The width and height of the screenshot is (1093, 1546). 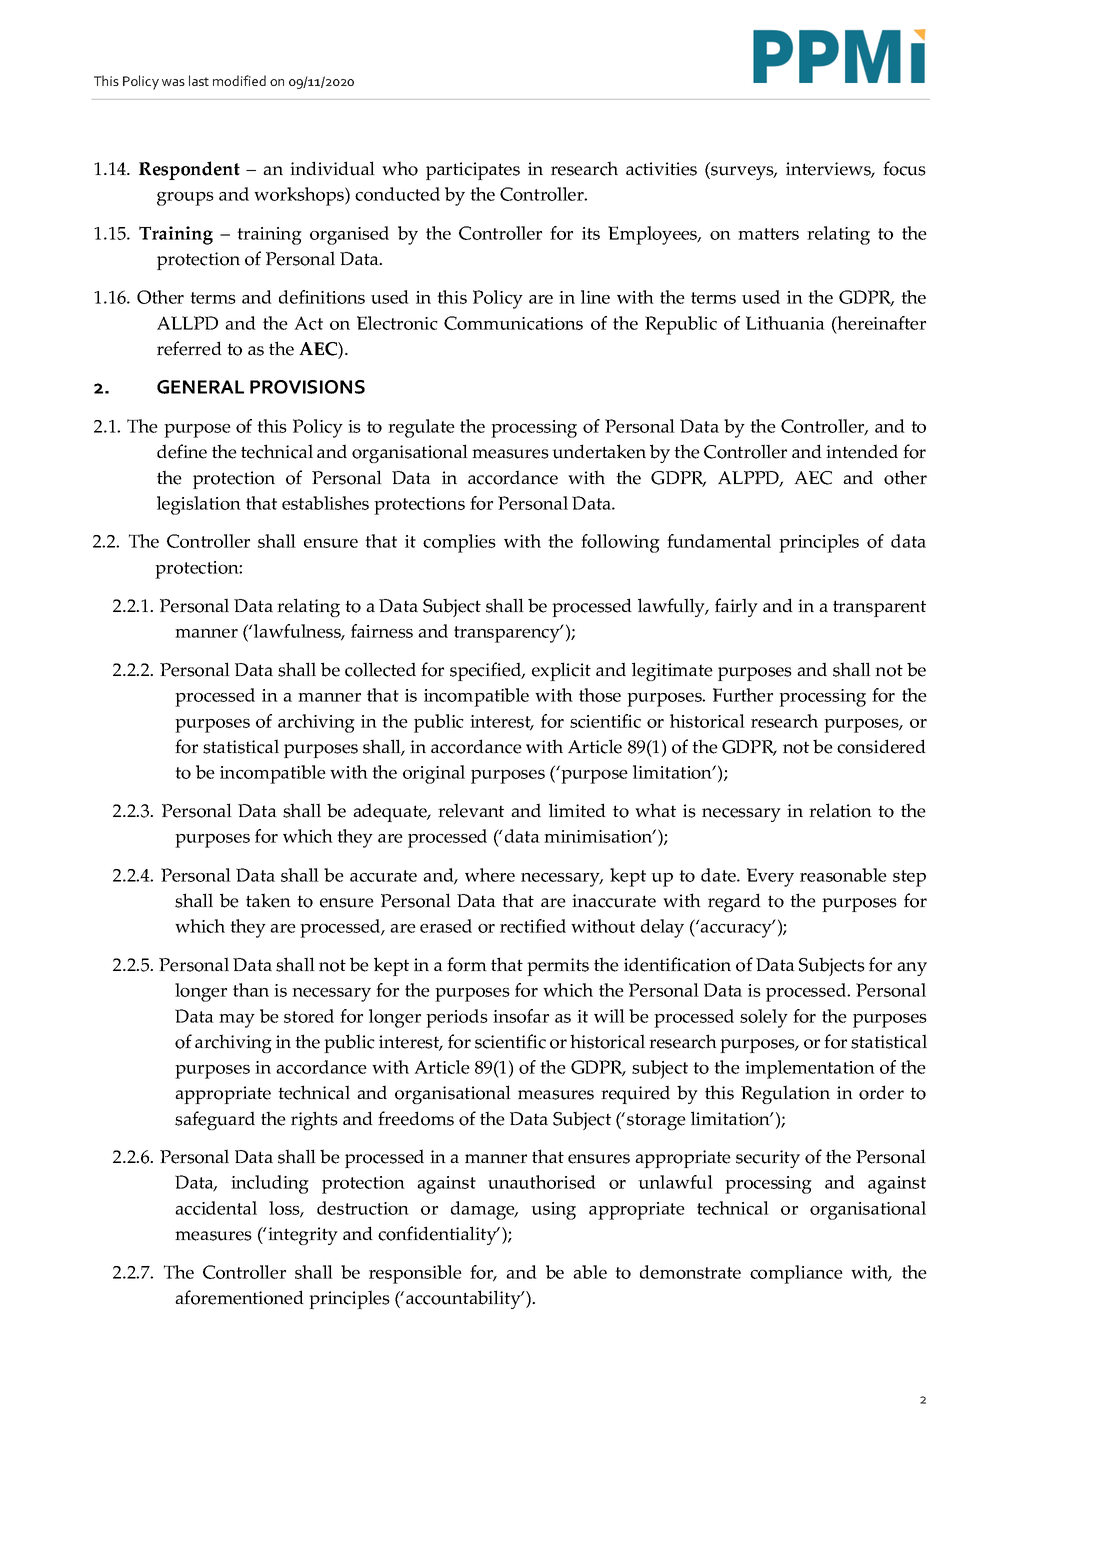 I want to click on intended, so click(x=862, y=451).
